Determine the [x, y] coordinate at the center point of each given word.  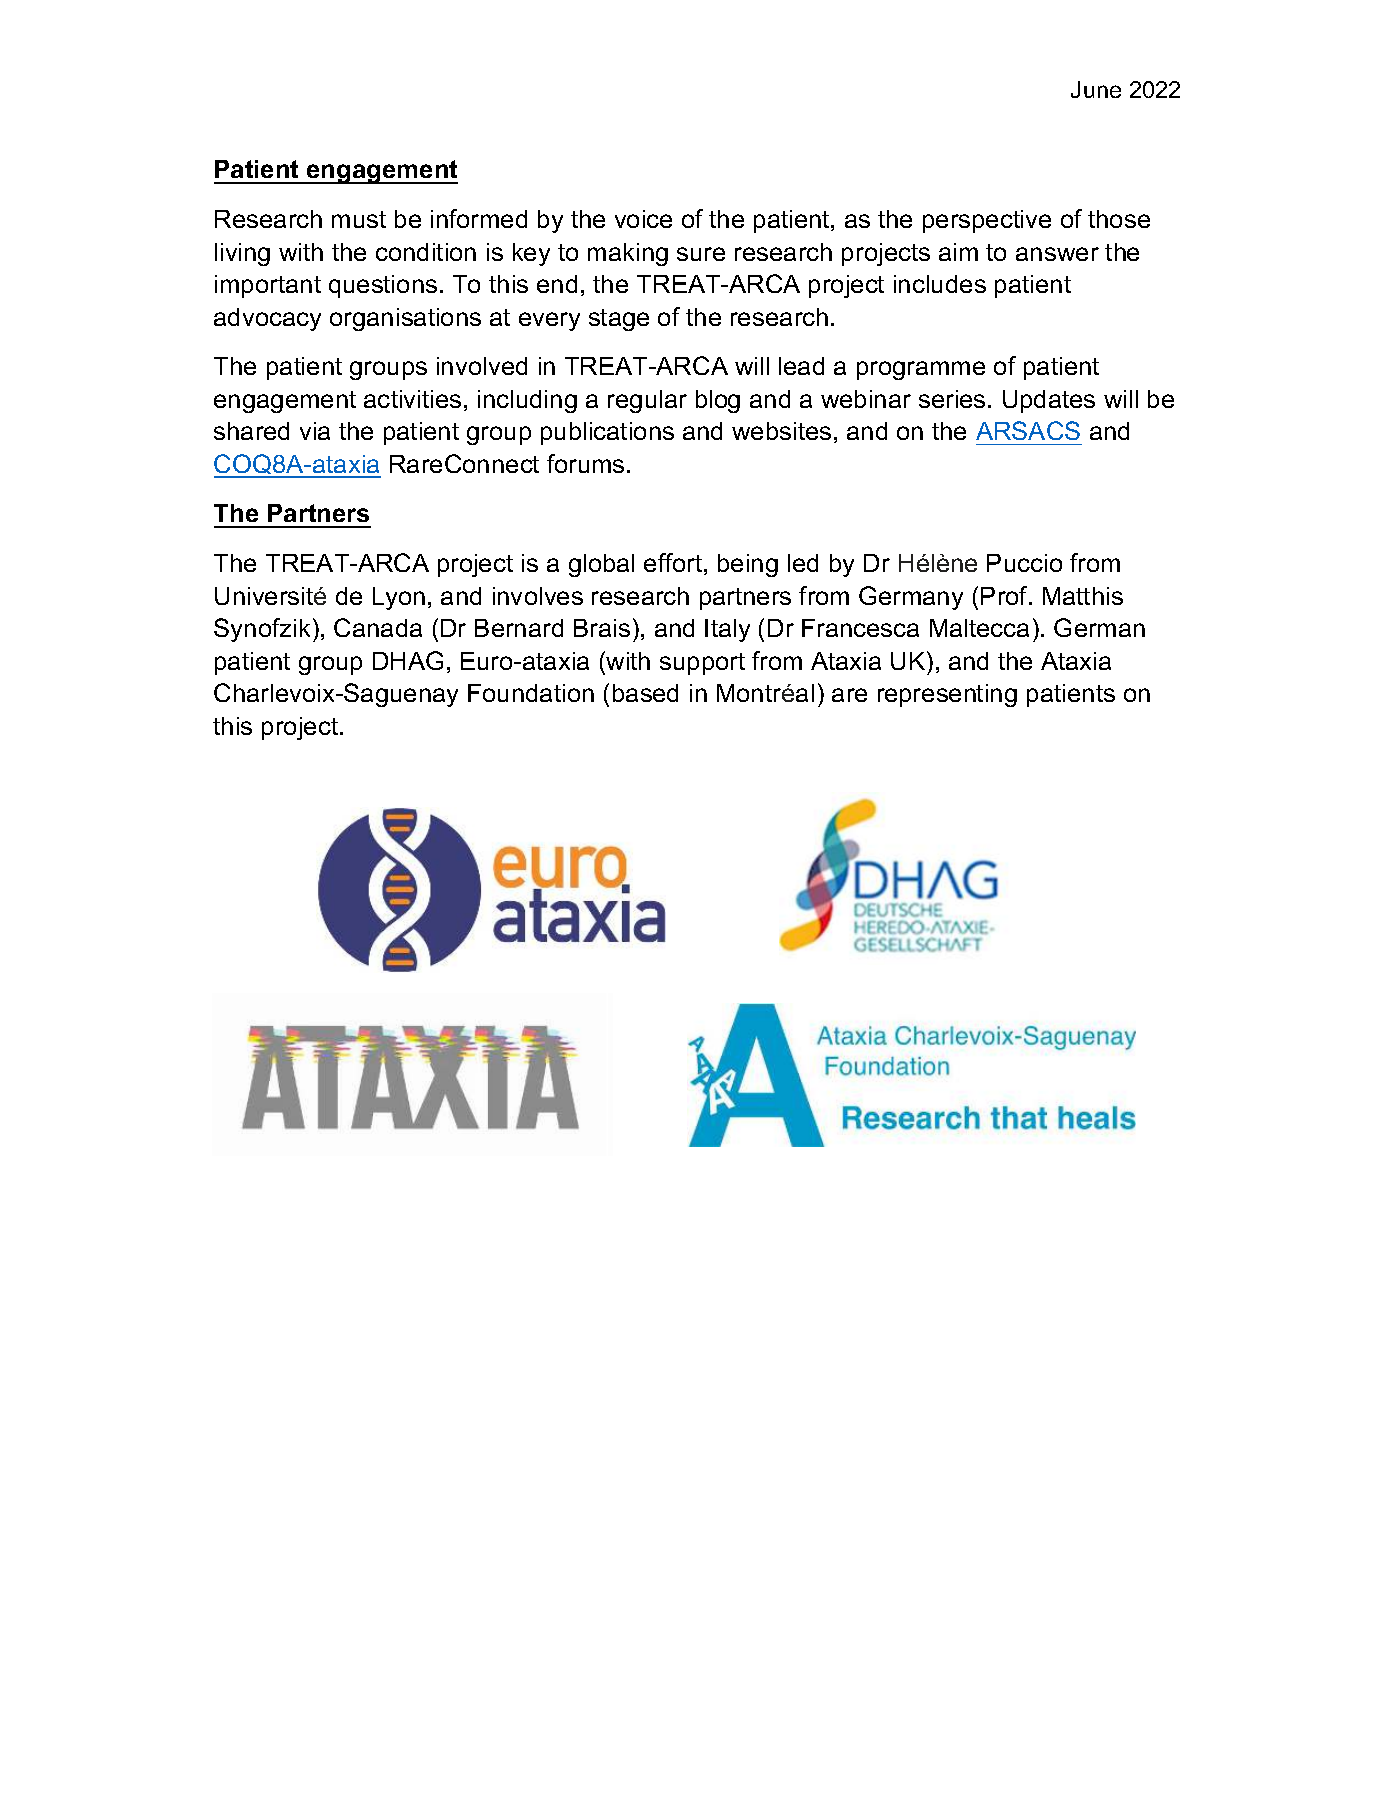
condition [426, 252]
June [1096, 89]
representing [947, 695]
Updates [1049, 401]
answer [1057, 254]
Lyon [399, 598]
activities [412, 399]
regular [647, 401]
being [748, 565]
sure [701, 254]
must [359, 219]
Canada [378, 627]
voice [643, 219]
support [702, 664]
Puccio [1024, 563]
